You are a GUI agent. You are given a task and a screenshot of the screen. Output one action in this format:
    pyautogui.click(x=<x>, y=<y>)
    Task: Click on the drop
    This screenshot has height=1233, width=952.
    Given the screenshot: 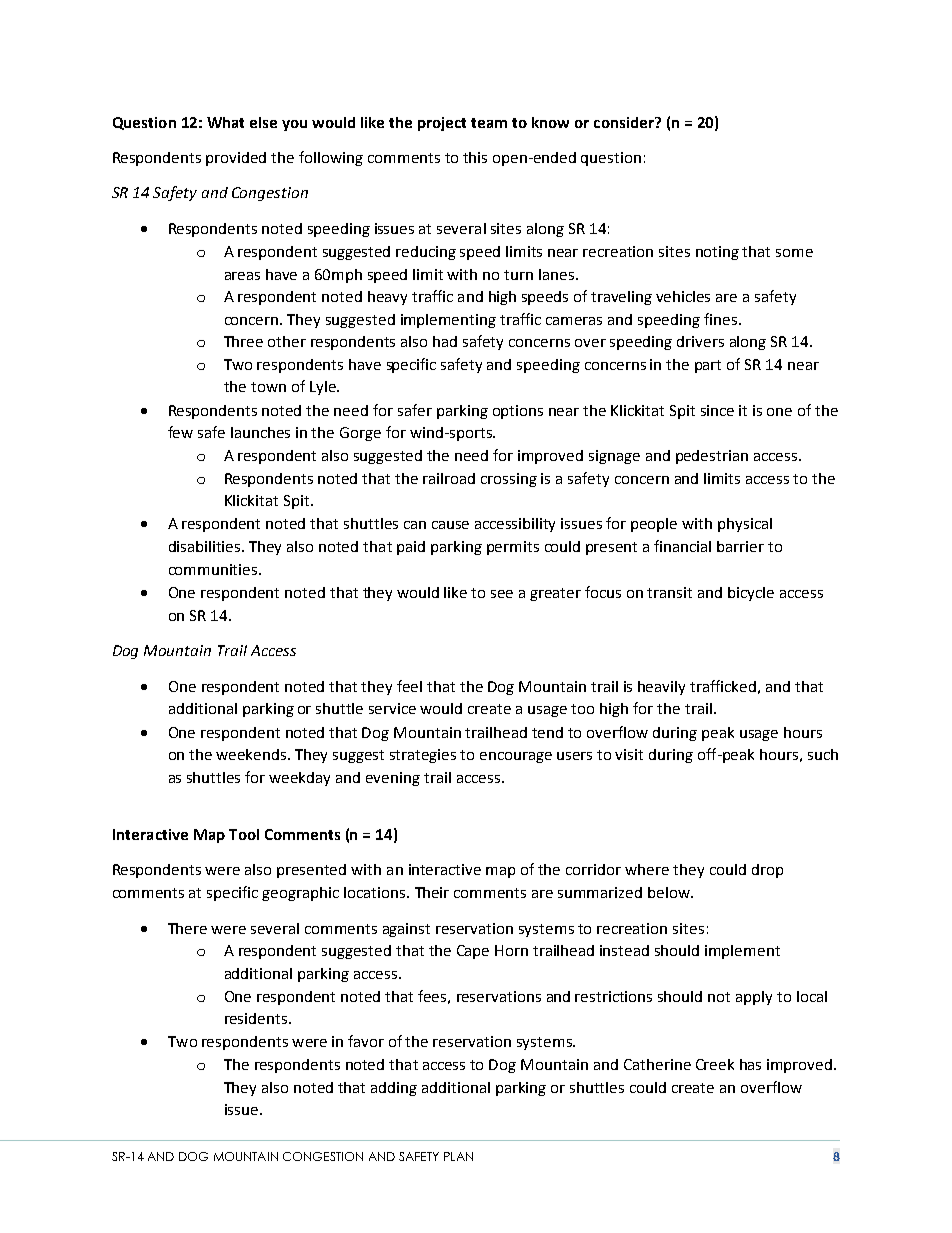 What is the action you would take?
    pyautogui.click(x=767, y=871)
